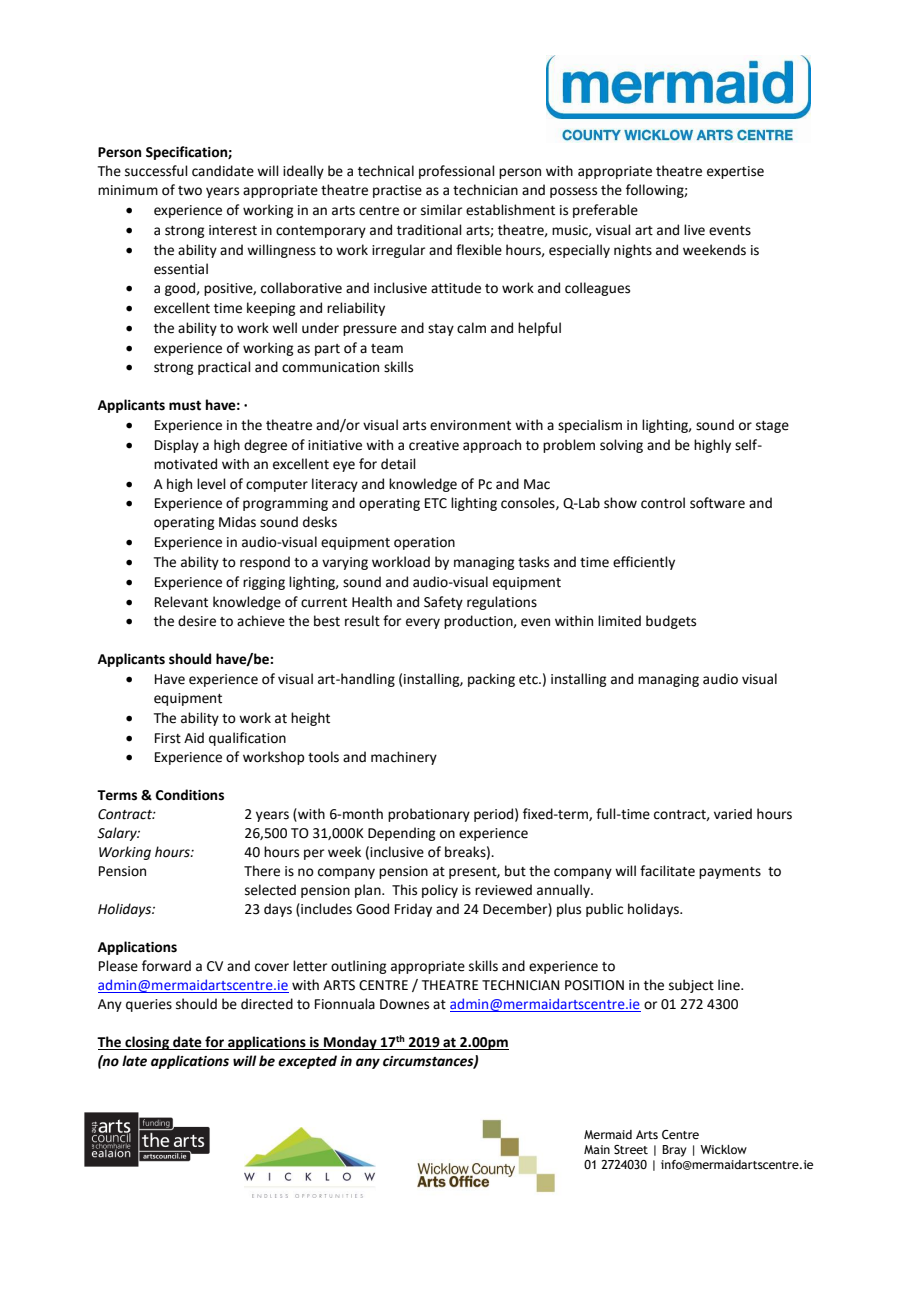 Image resolution: width=924 pixels, height=1308 pixels. Describe the element at coordinates (491, 680) in the document. I see `packing` at that location.
